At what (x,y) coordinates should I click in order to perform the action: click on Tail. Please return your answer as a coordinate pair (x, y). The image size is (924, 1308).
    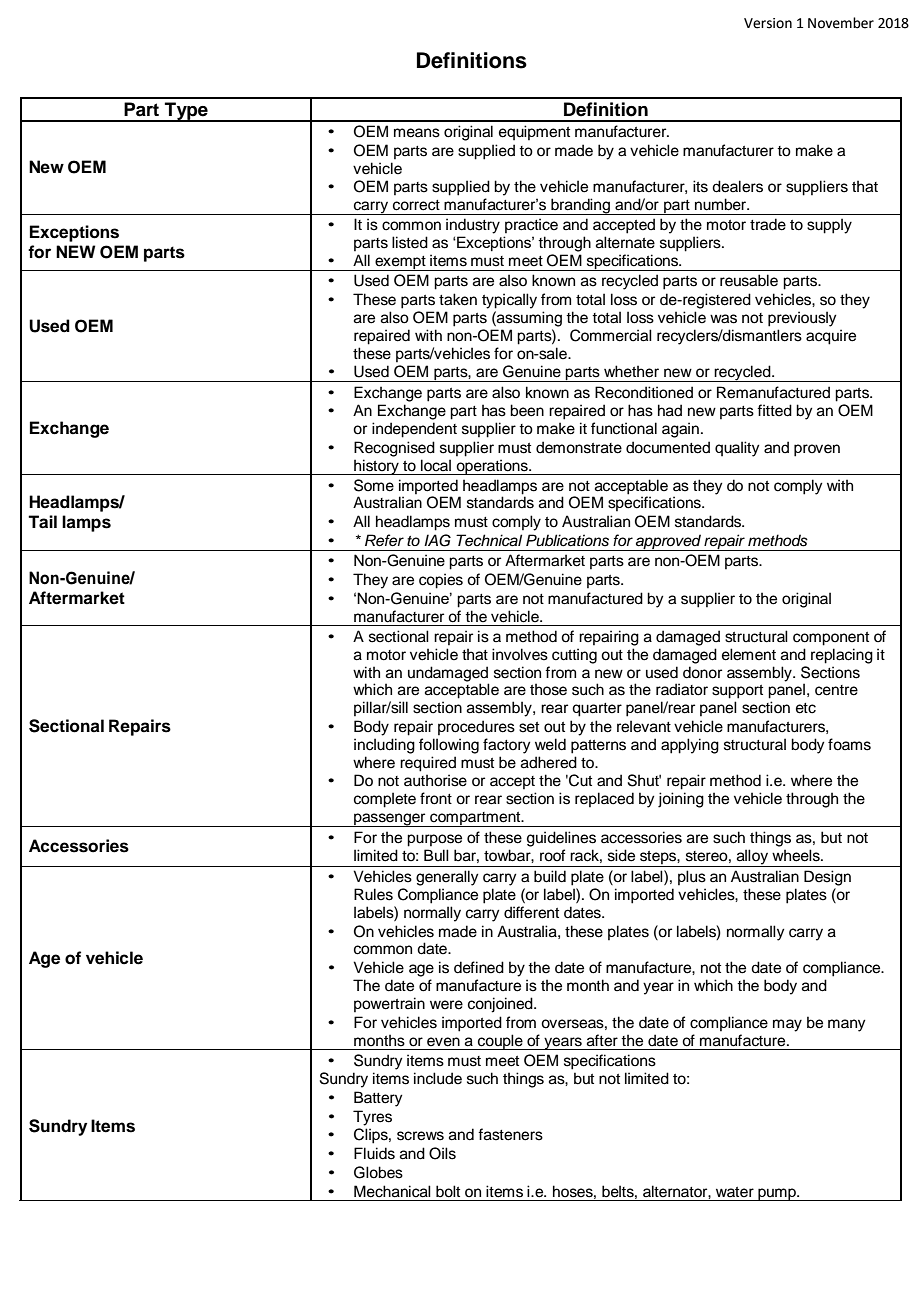
    Looking at the image, I should click on (42, 522).
